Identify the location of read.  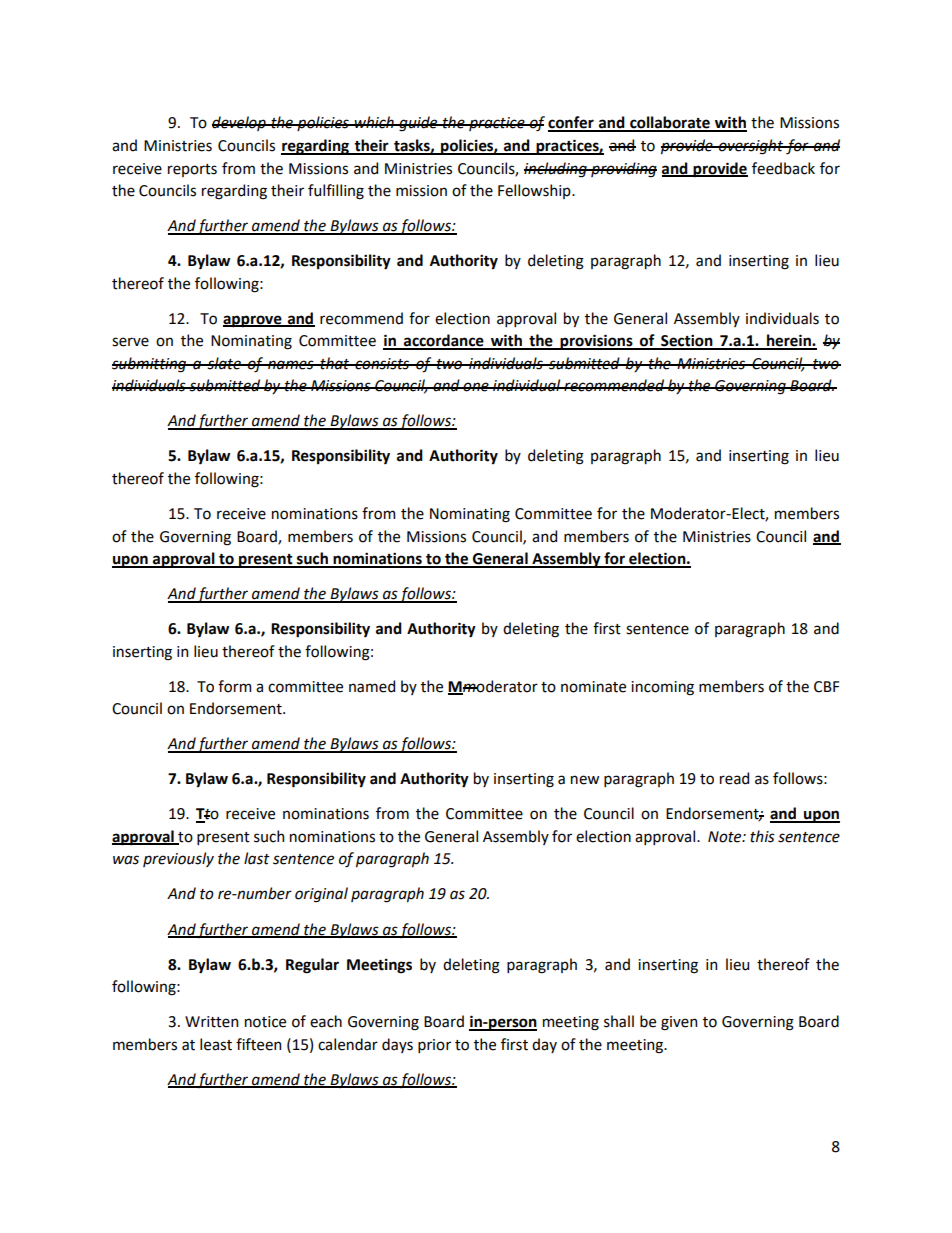
(734, 778).
